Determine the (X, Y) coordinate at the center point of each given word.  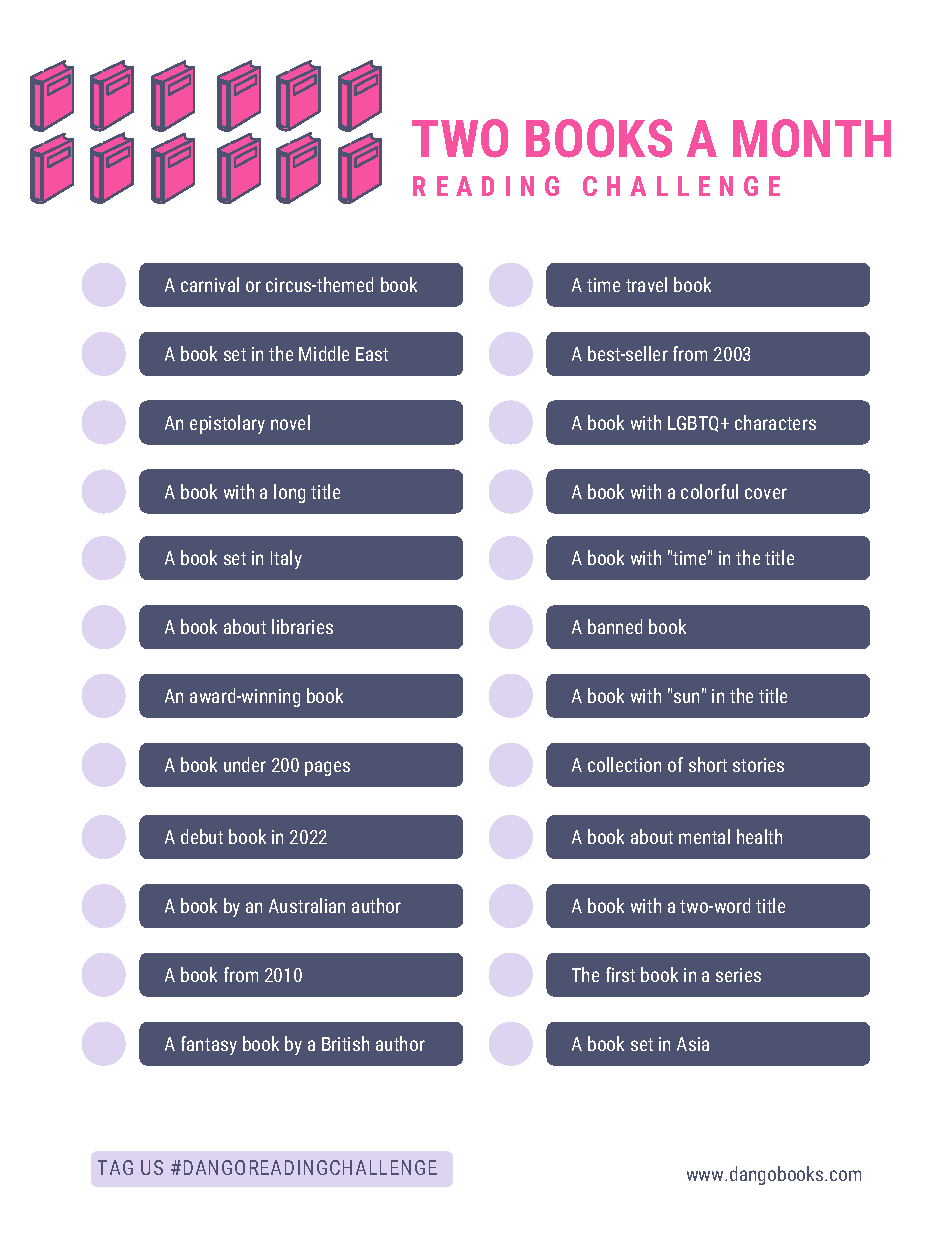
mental (704, 836)
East (372, 354)
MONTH (812, 138)
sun (686, 697)
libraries (302, 626)
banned (615, 626)
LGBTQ (695, 424)
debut (202, 836)
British (345, 1043)
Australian (307, 905)
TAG (115, 1167)
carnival (210, 284)
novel (290, 422)
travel (646, 284)
